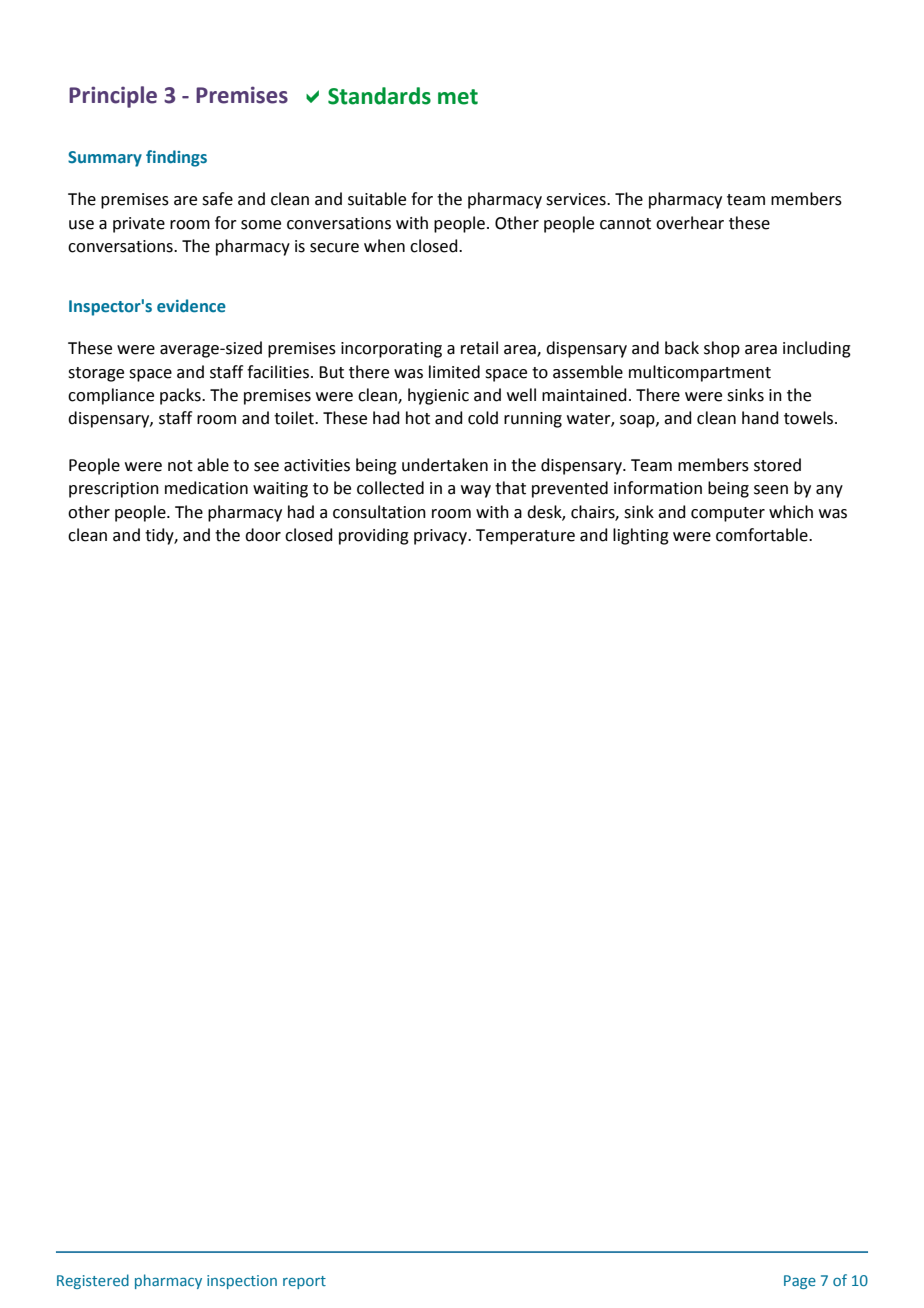 The height and width of the page is (1308, 924). I want to click on door, so click(263, 535).
